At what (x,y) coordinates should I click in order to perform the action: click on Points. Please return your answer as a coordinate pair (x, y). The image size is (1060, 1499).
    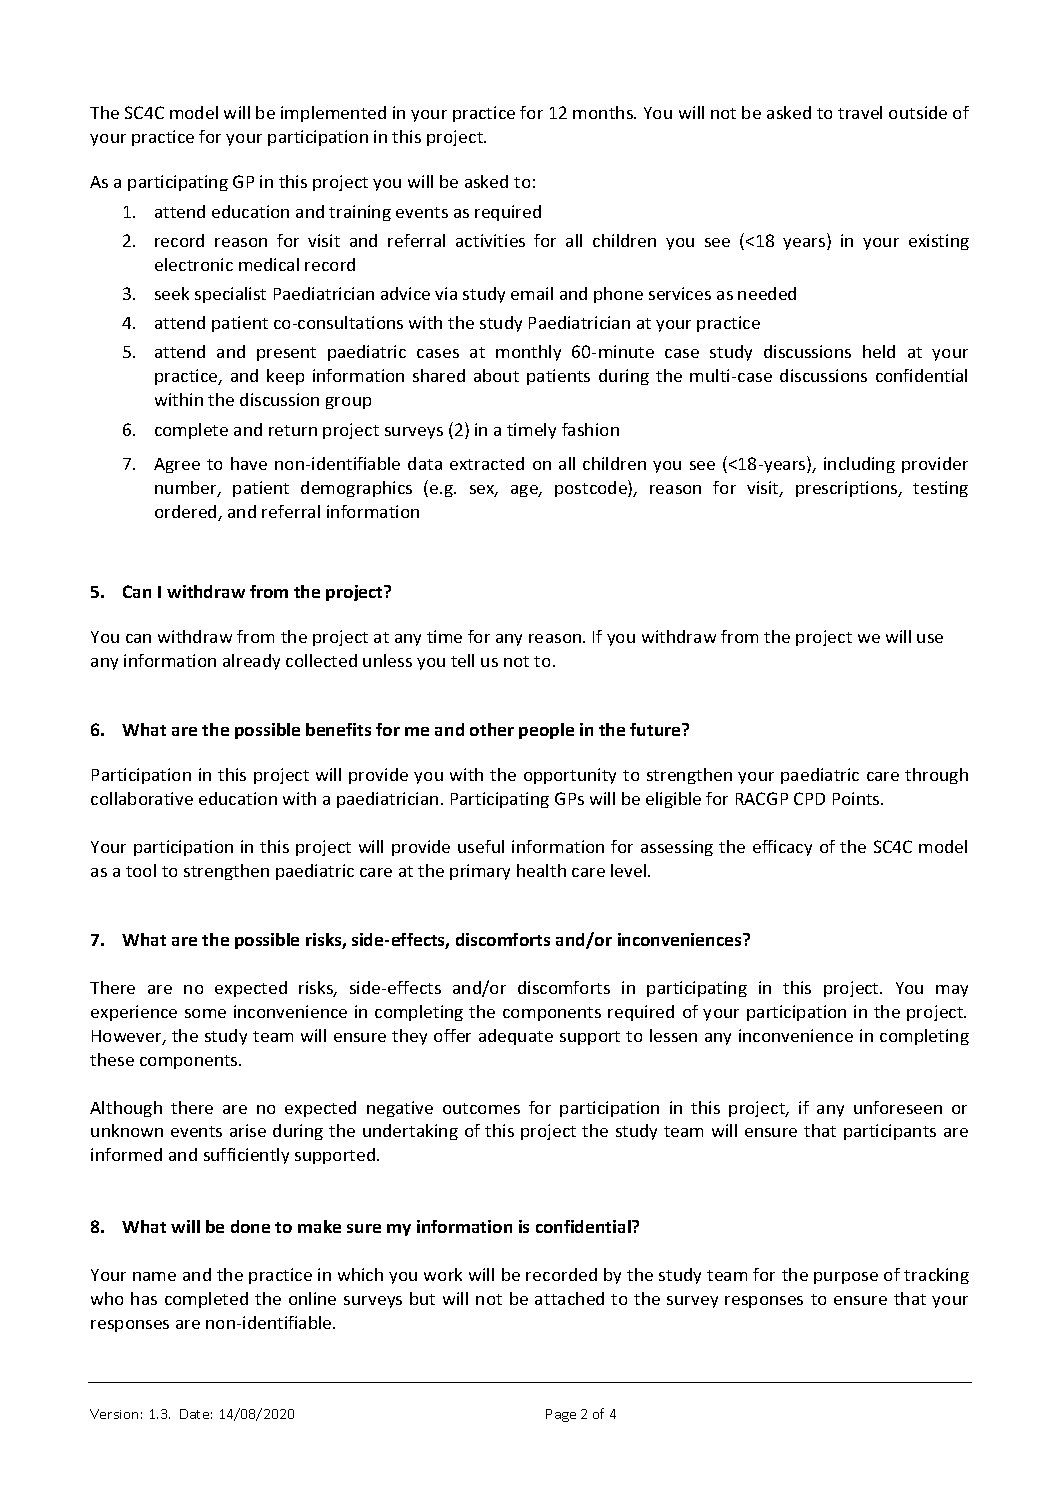
    Looking at the image, I should click on (857, 798).
